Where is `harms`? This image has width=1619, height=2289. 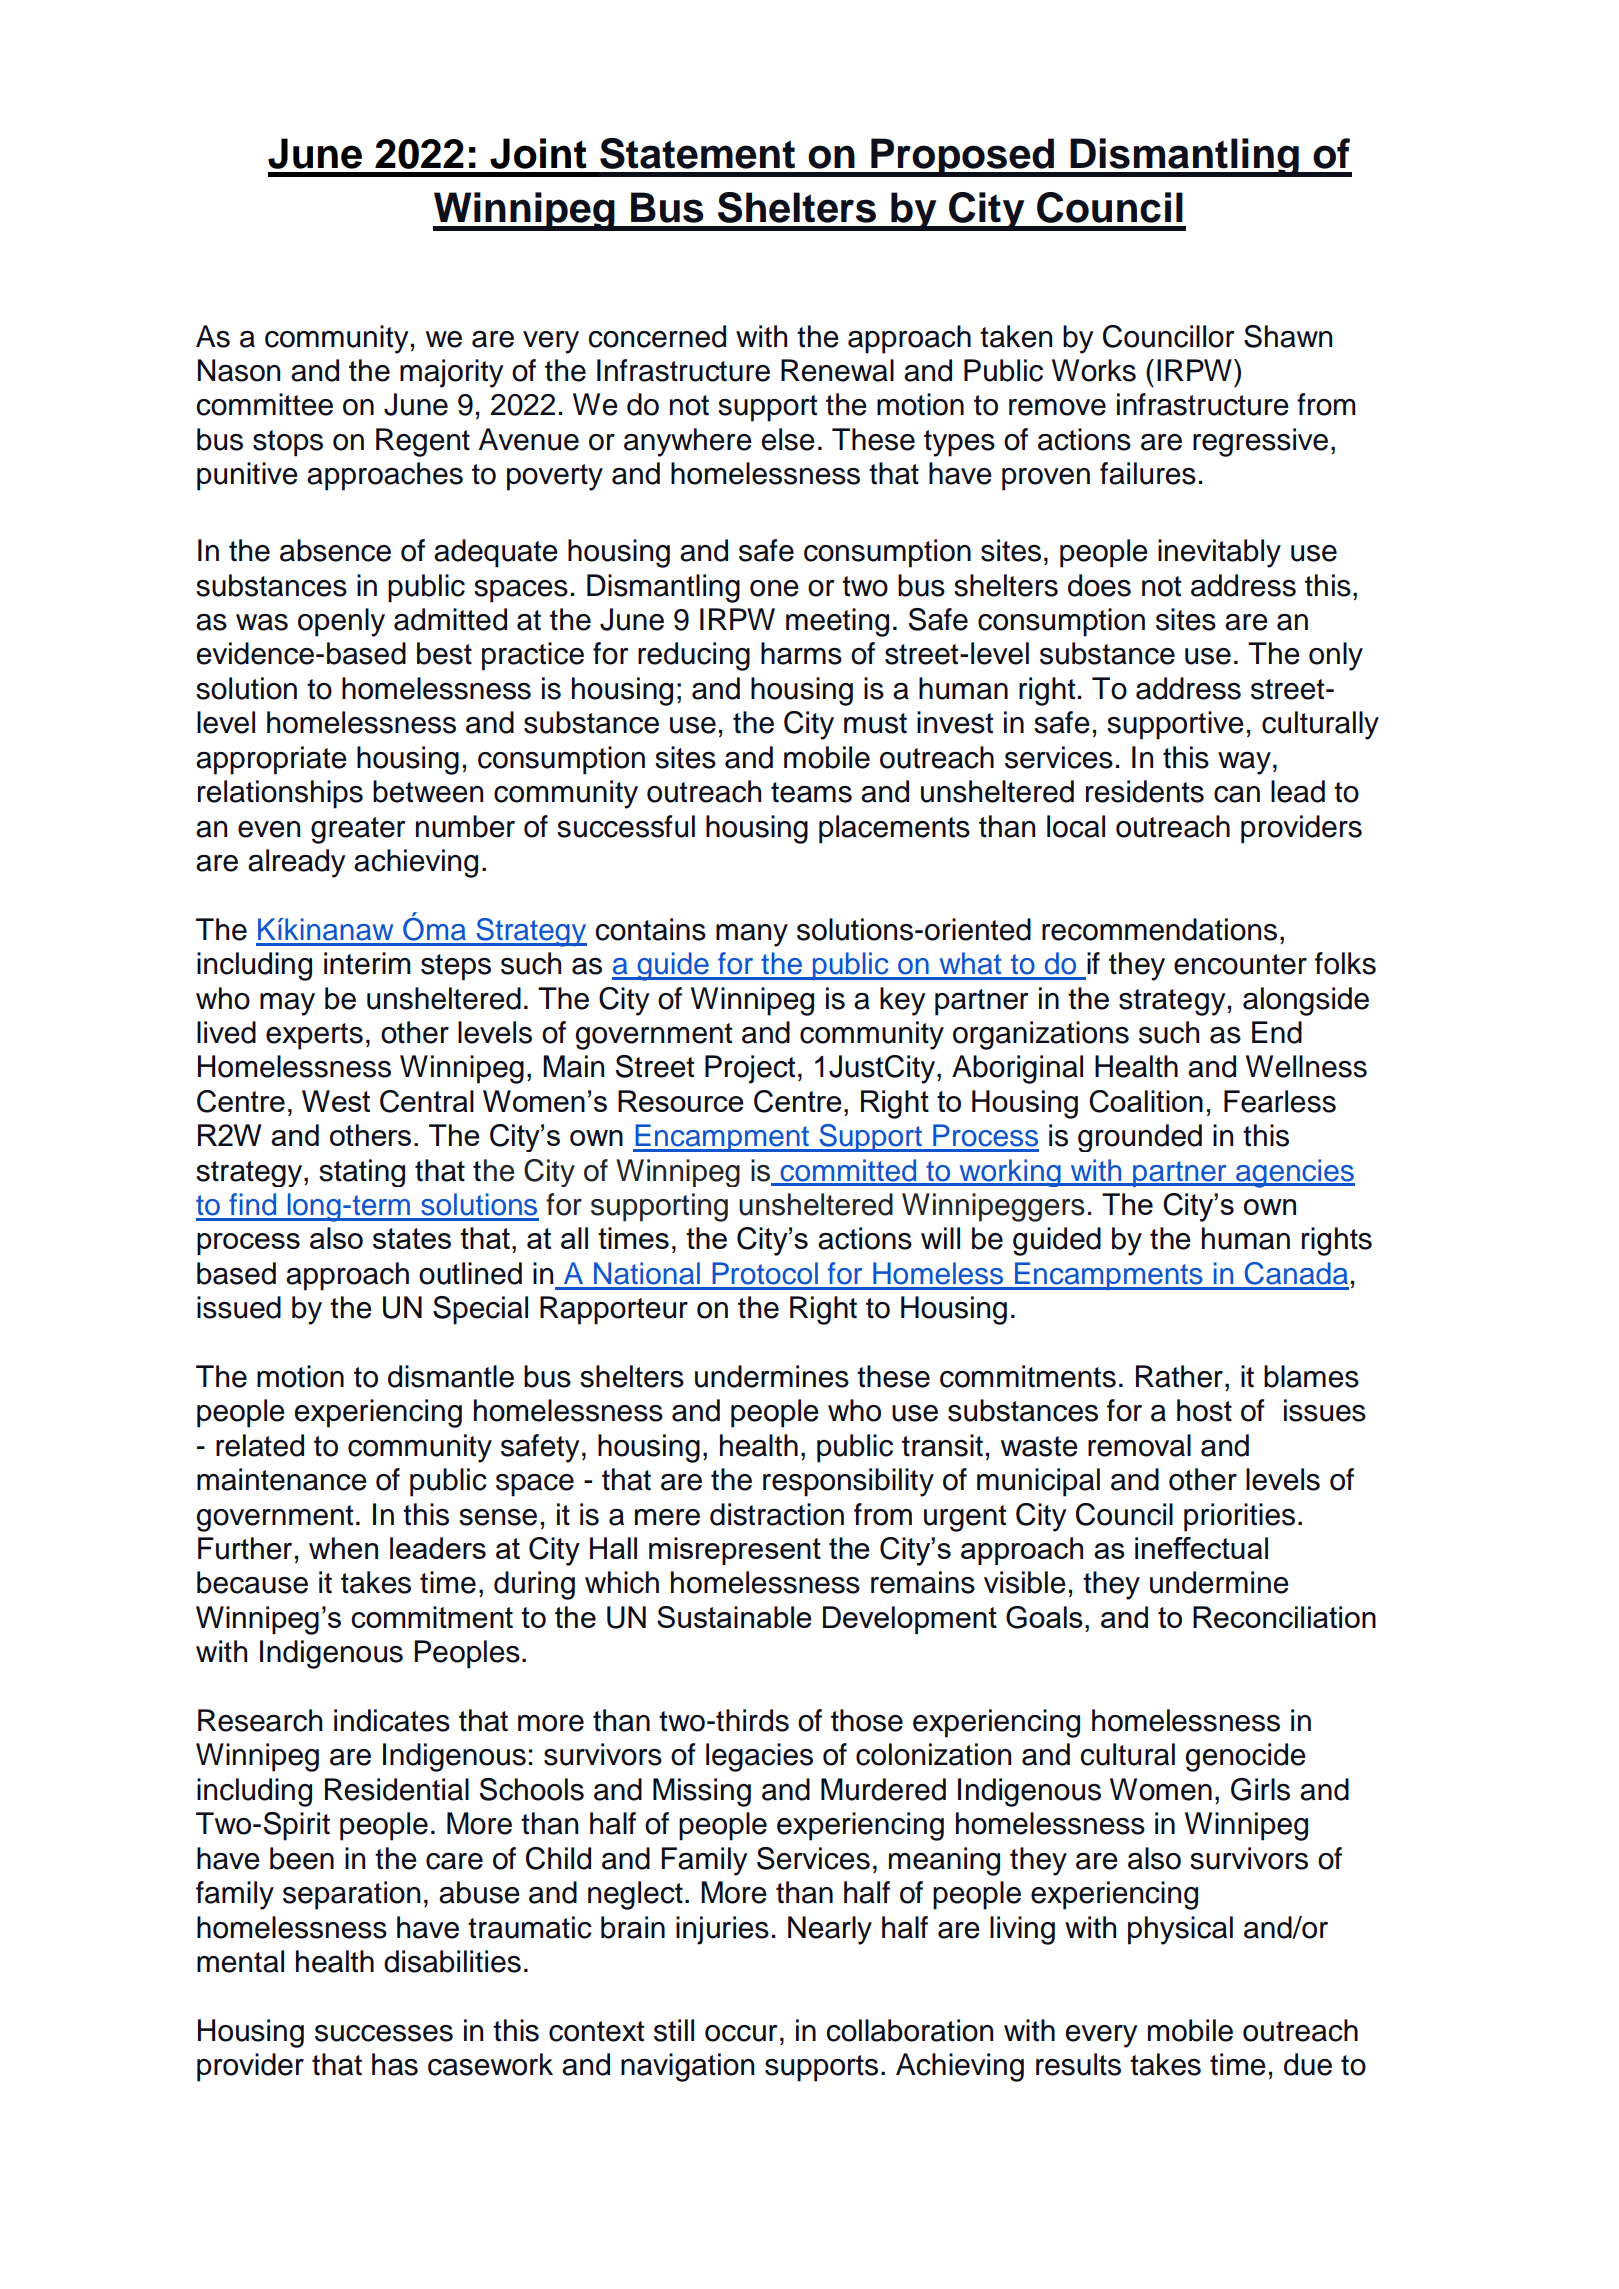
harms is located at coordinates (801, 653).
